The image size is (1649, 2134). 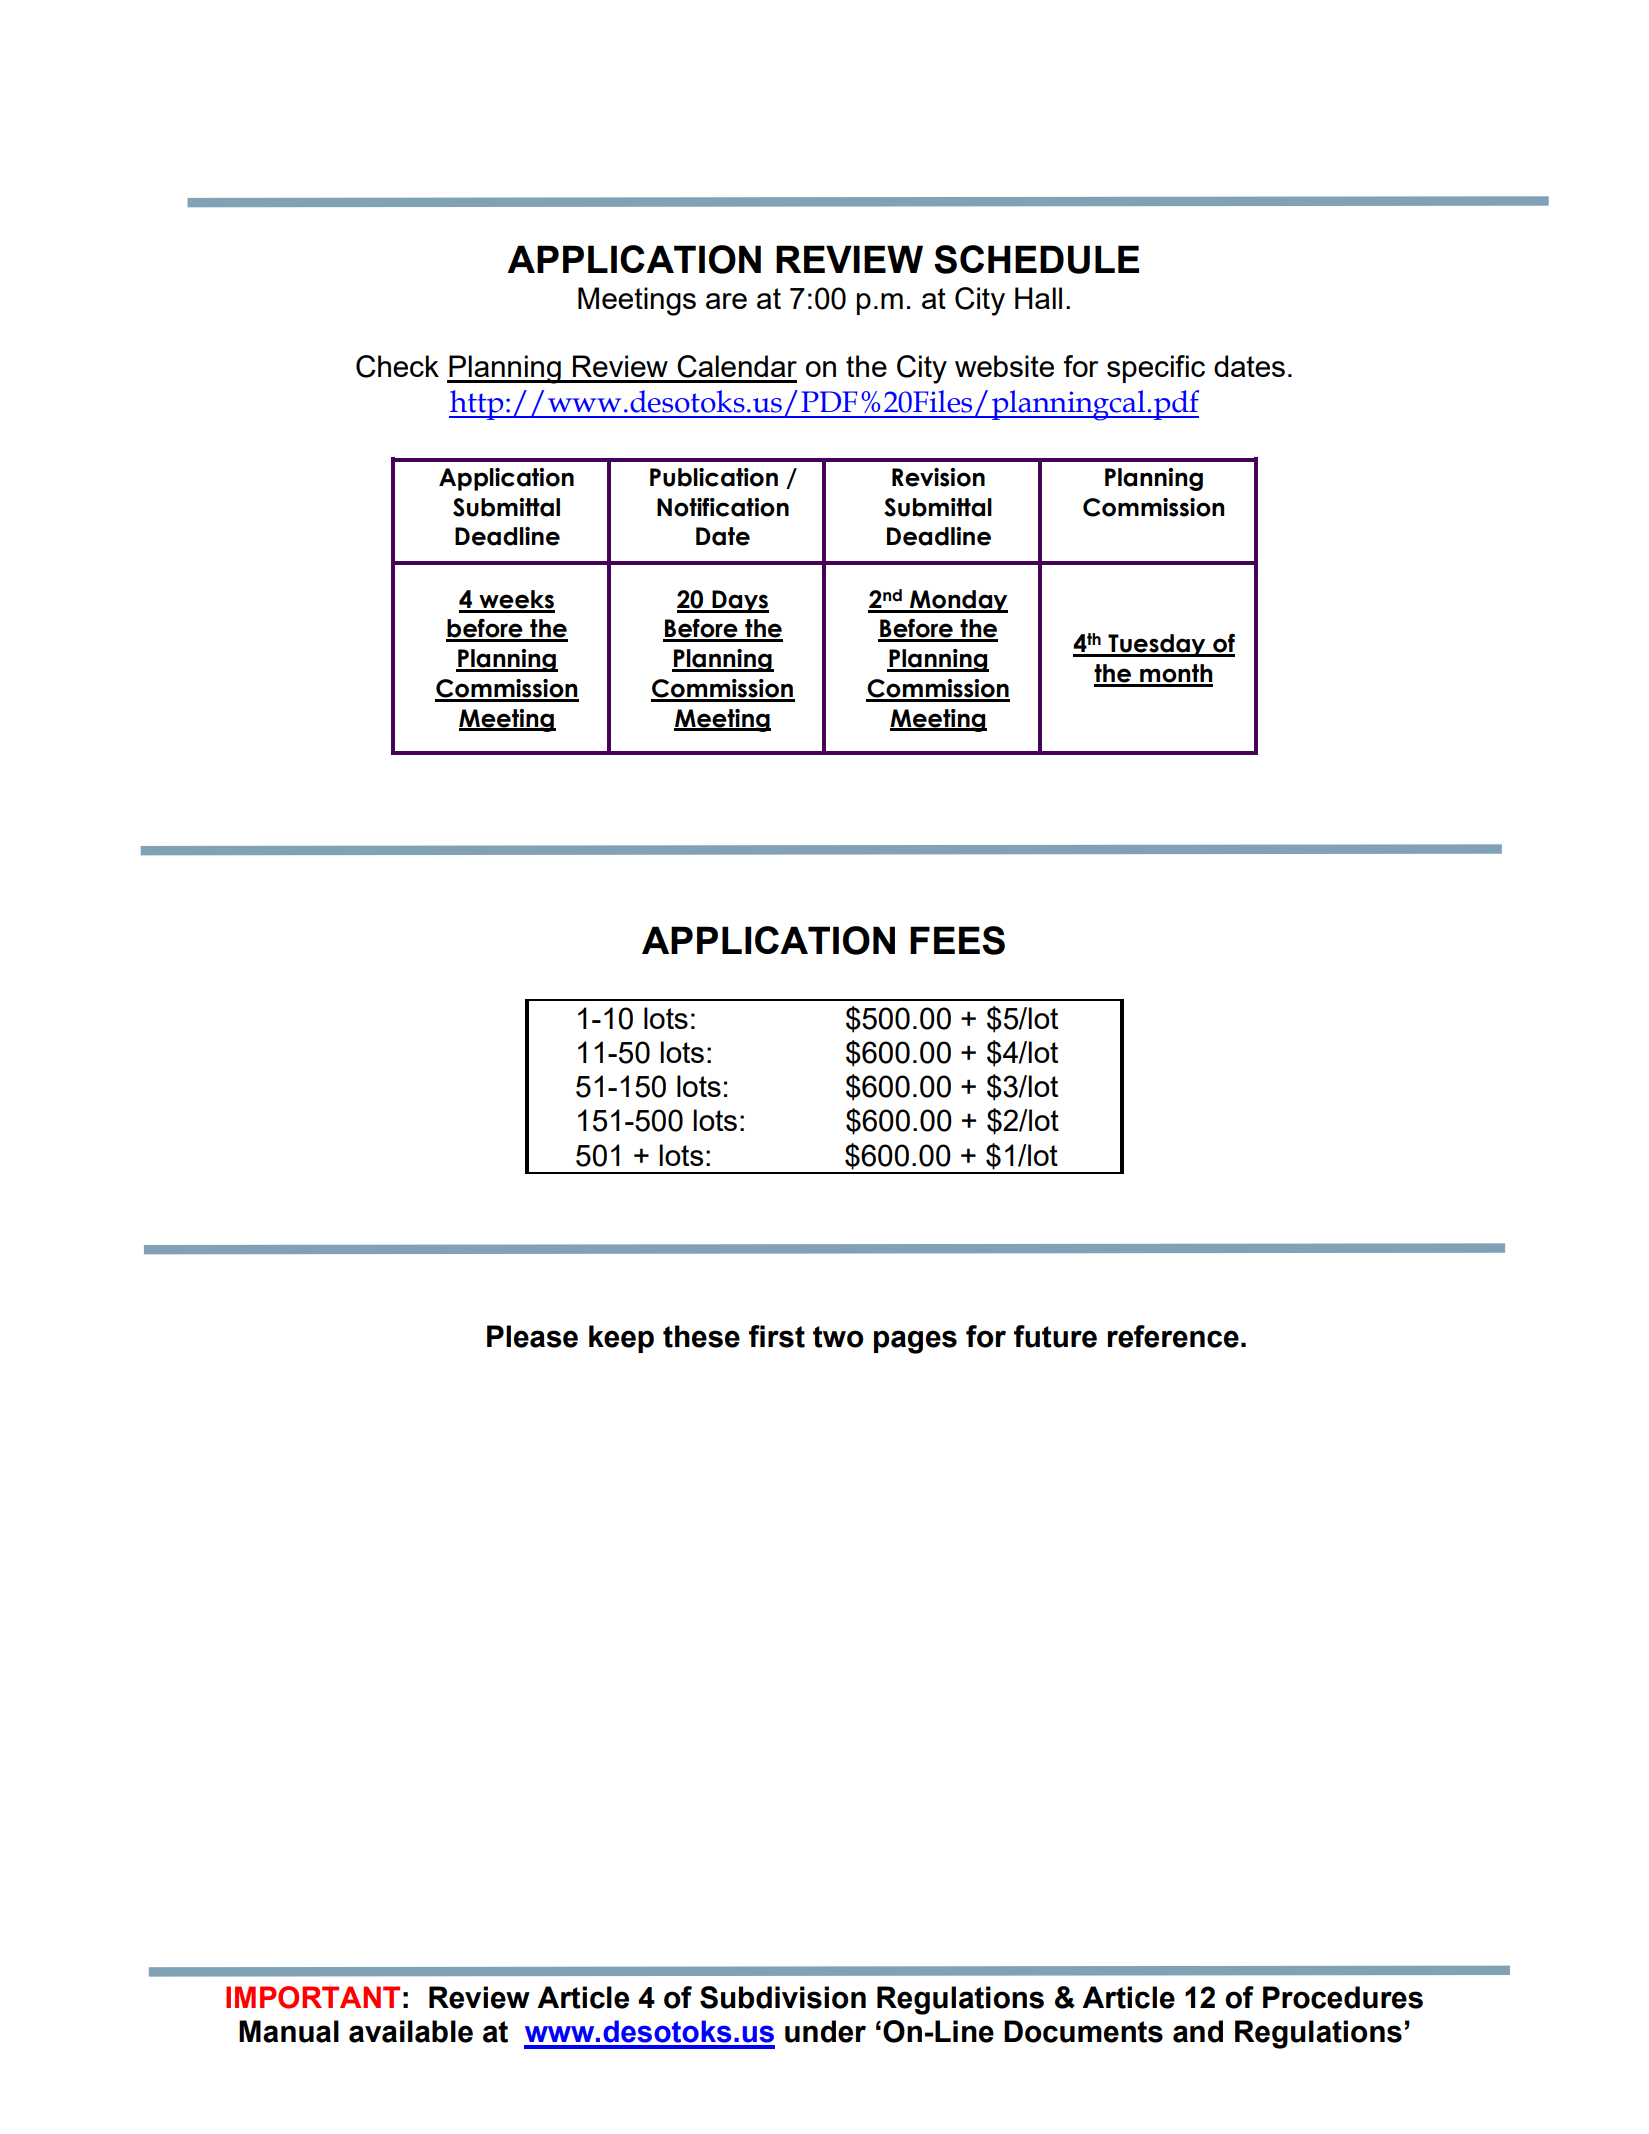 What do you see at coordinates (726, 301) in the screenshot?
I see `are` at bounding box center [726, 301].
